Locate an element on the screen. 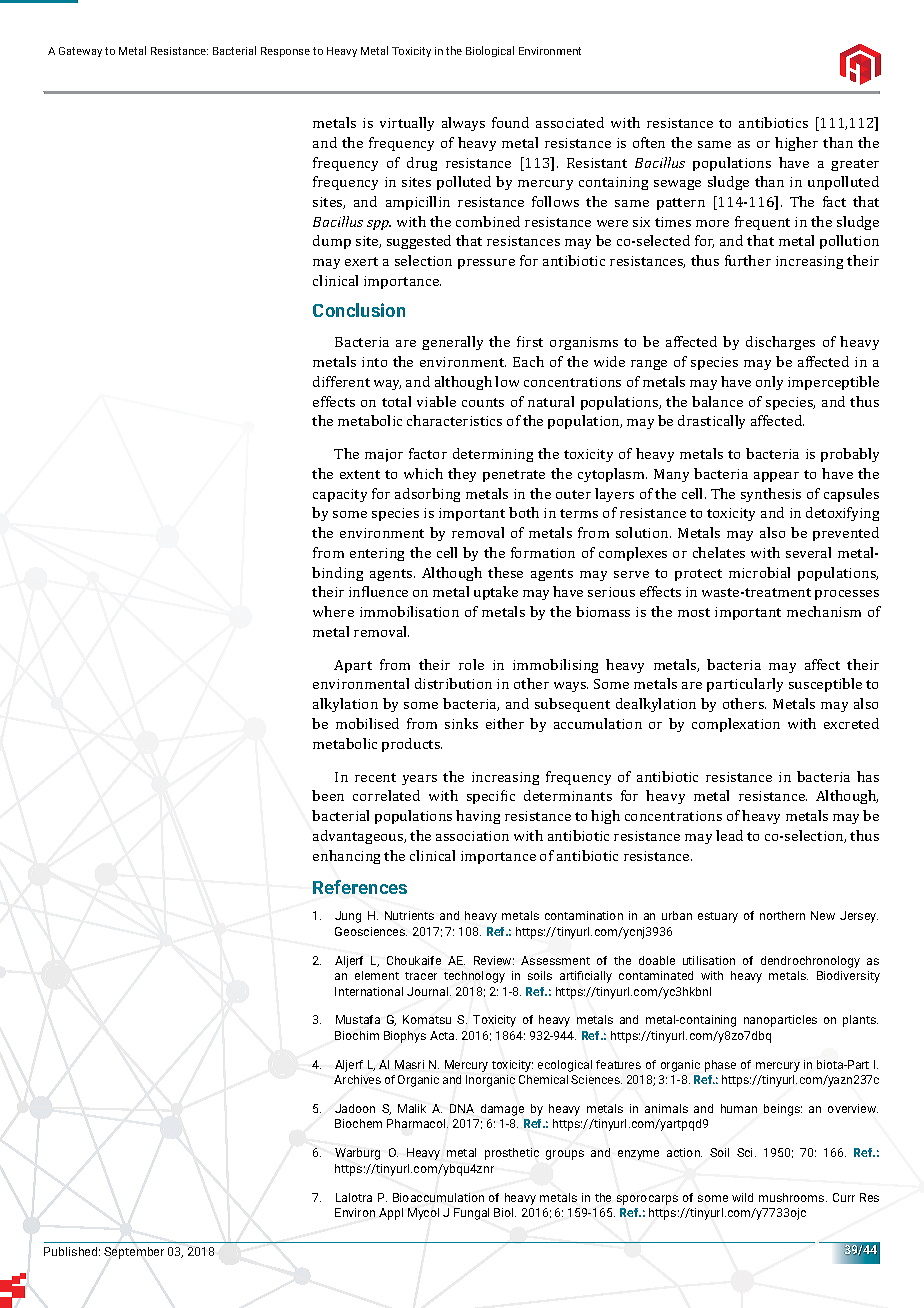 This screenshot has width=924, height=1308. capacity is located at coordinates (340, 495).
